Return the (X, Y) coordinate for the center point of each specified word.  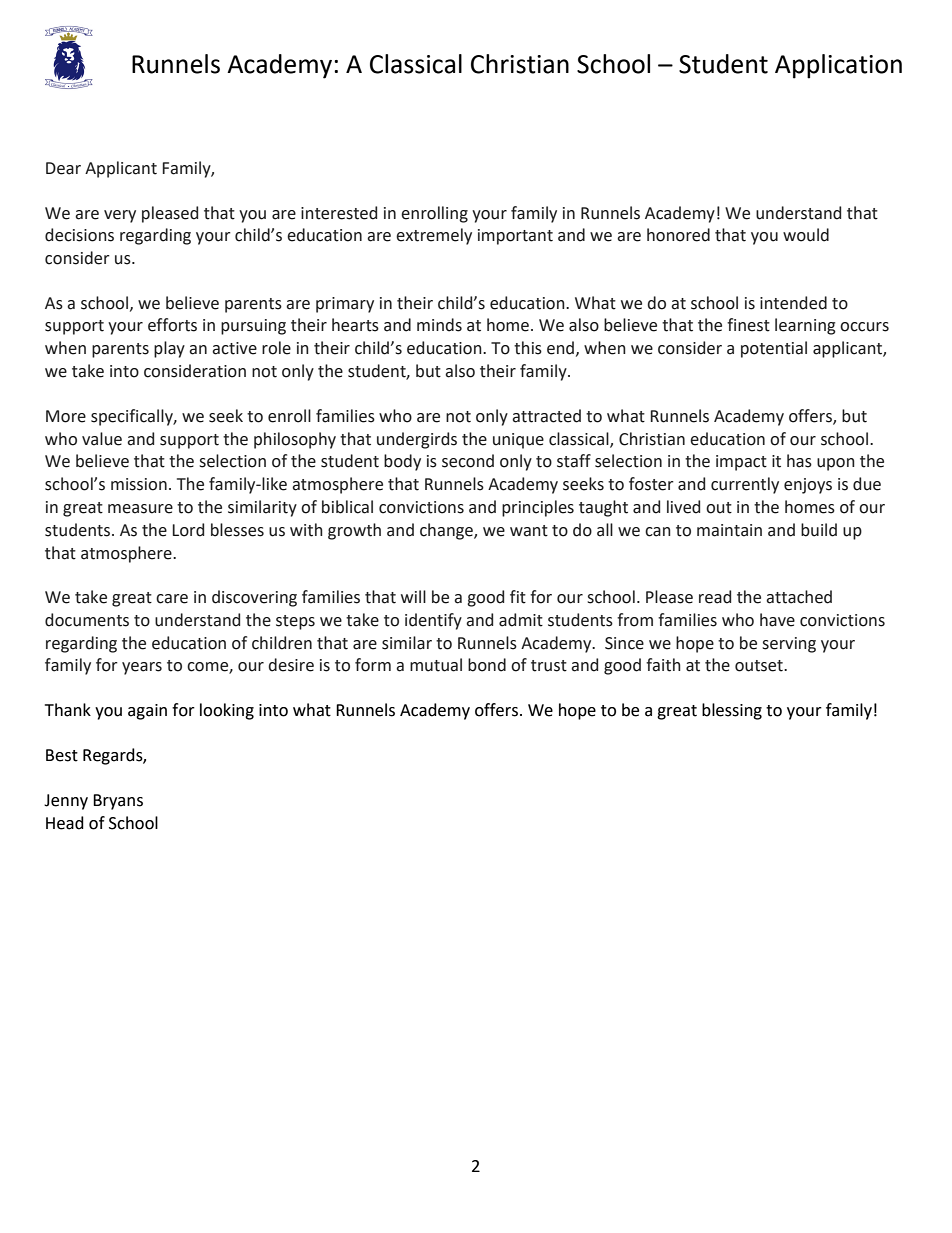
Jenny (66, 802)
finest (748, 325)
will (413, 596)
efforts (172, 325)
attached (799, 597)
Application (838, 66)
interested (339, 213)
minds (439, 325)
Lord (188, 530)
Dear (63, 168)
